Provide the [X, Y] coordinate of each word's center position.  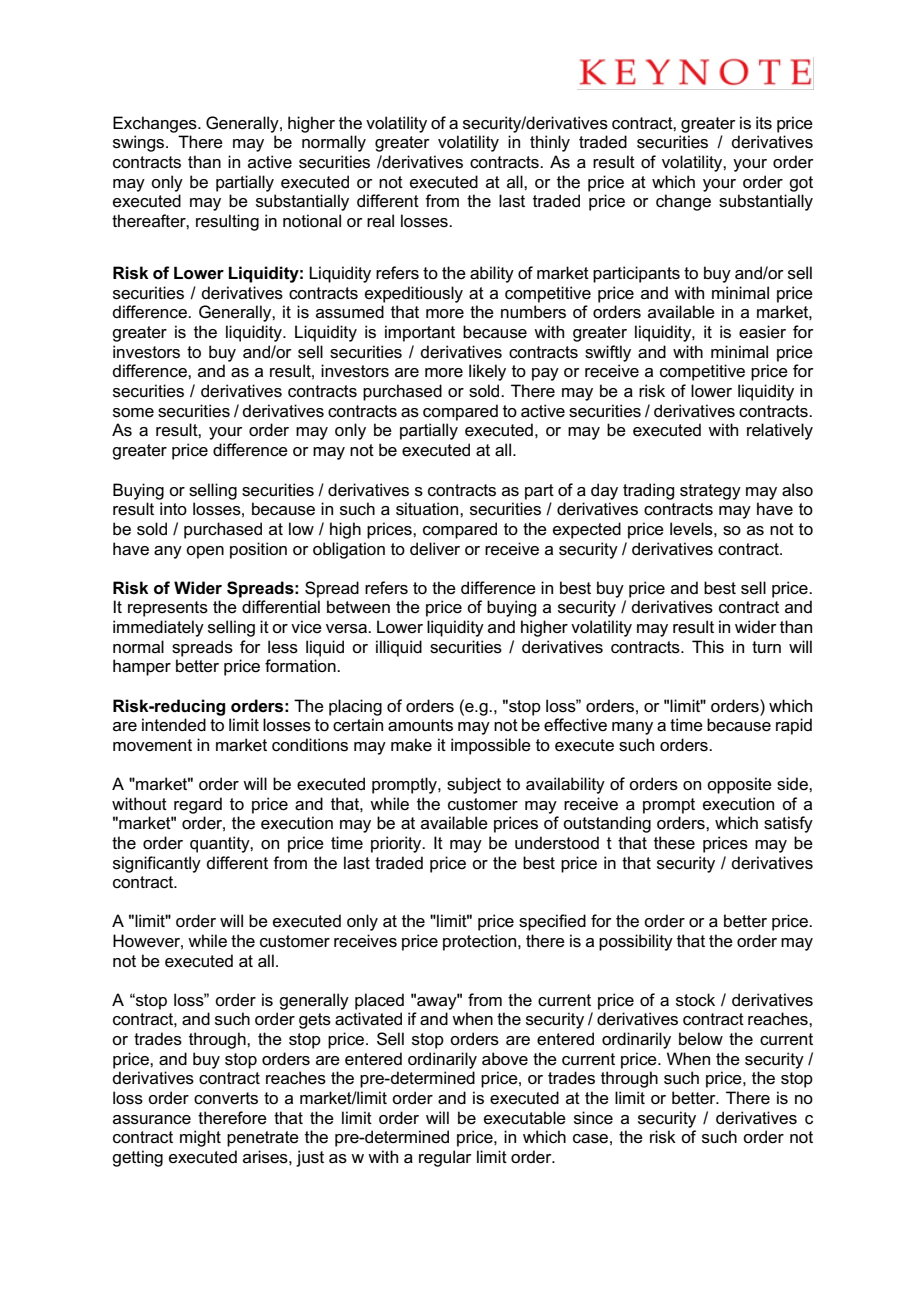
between [358, 607]
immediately [158, 628]
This [708, 647]
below [701, 1039]
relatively [780, 431]
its [764, 123]
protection [481, 942]
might [200, 1138]
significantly [157, 864]
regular [445, 1158]
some [133, 413]
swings [140, 143]
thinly [550, 143]
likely [487, 372]
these [674, 843]
